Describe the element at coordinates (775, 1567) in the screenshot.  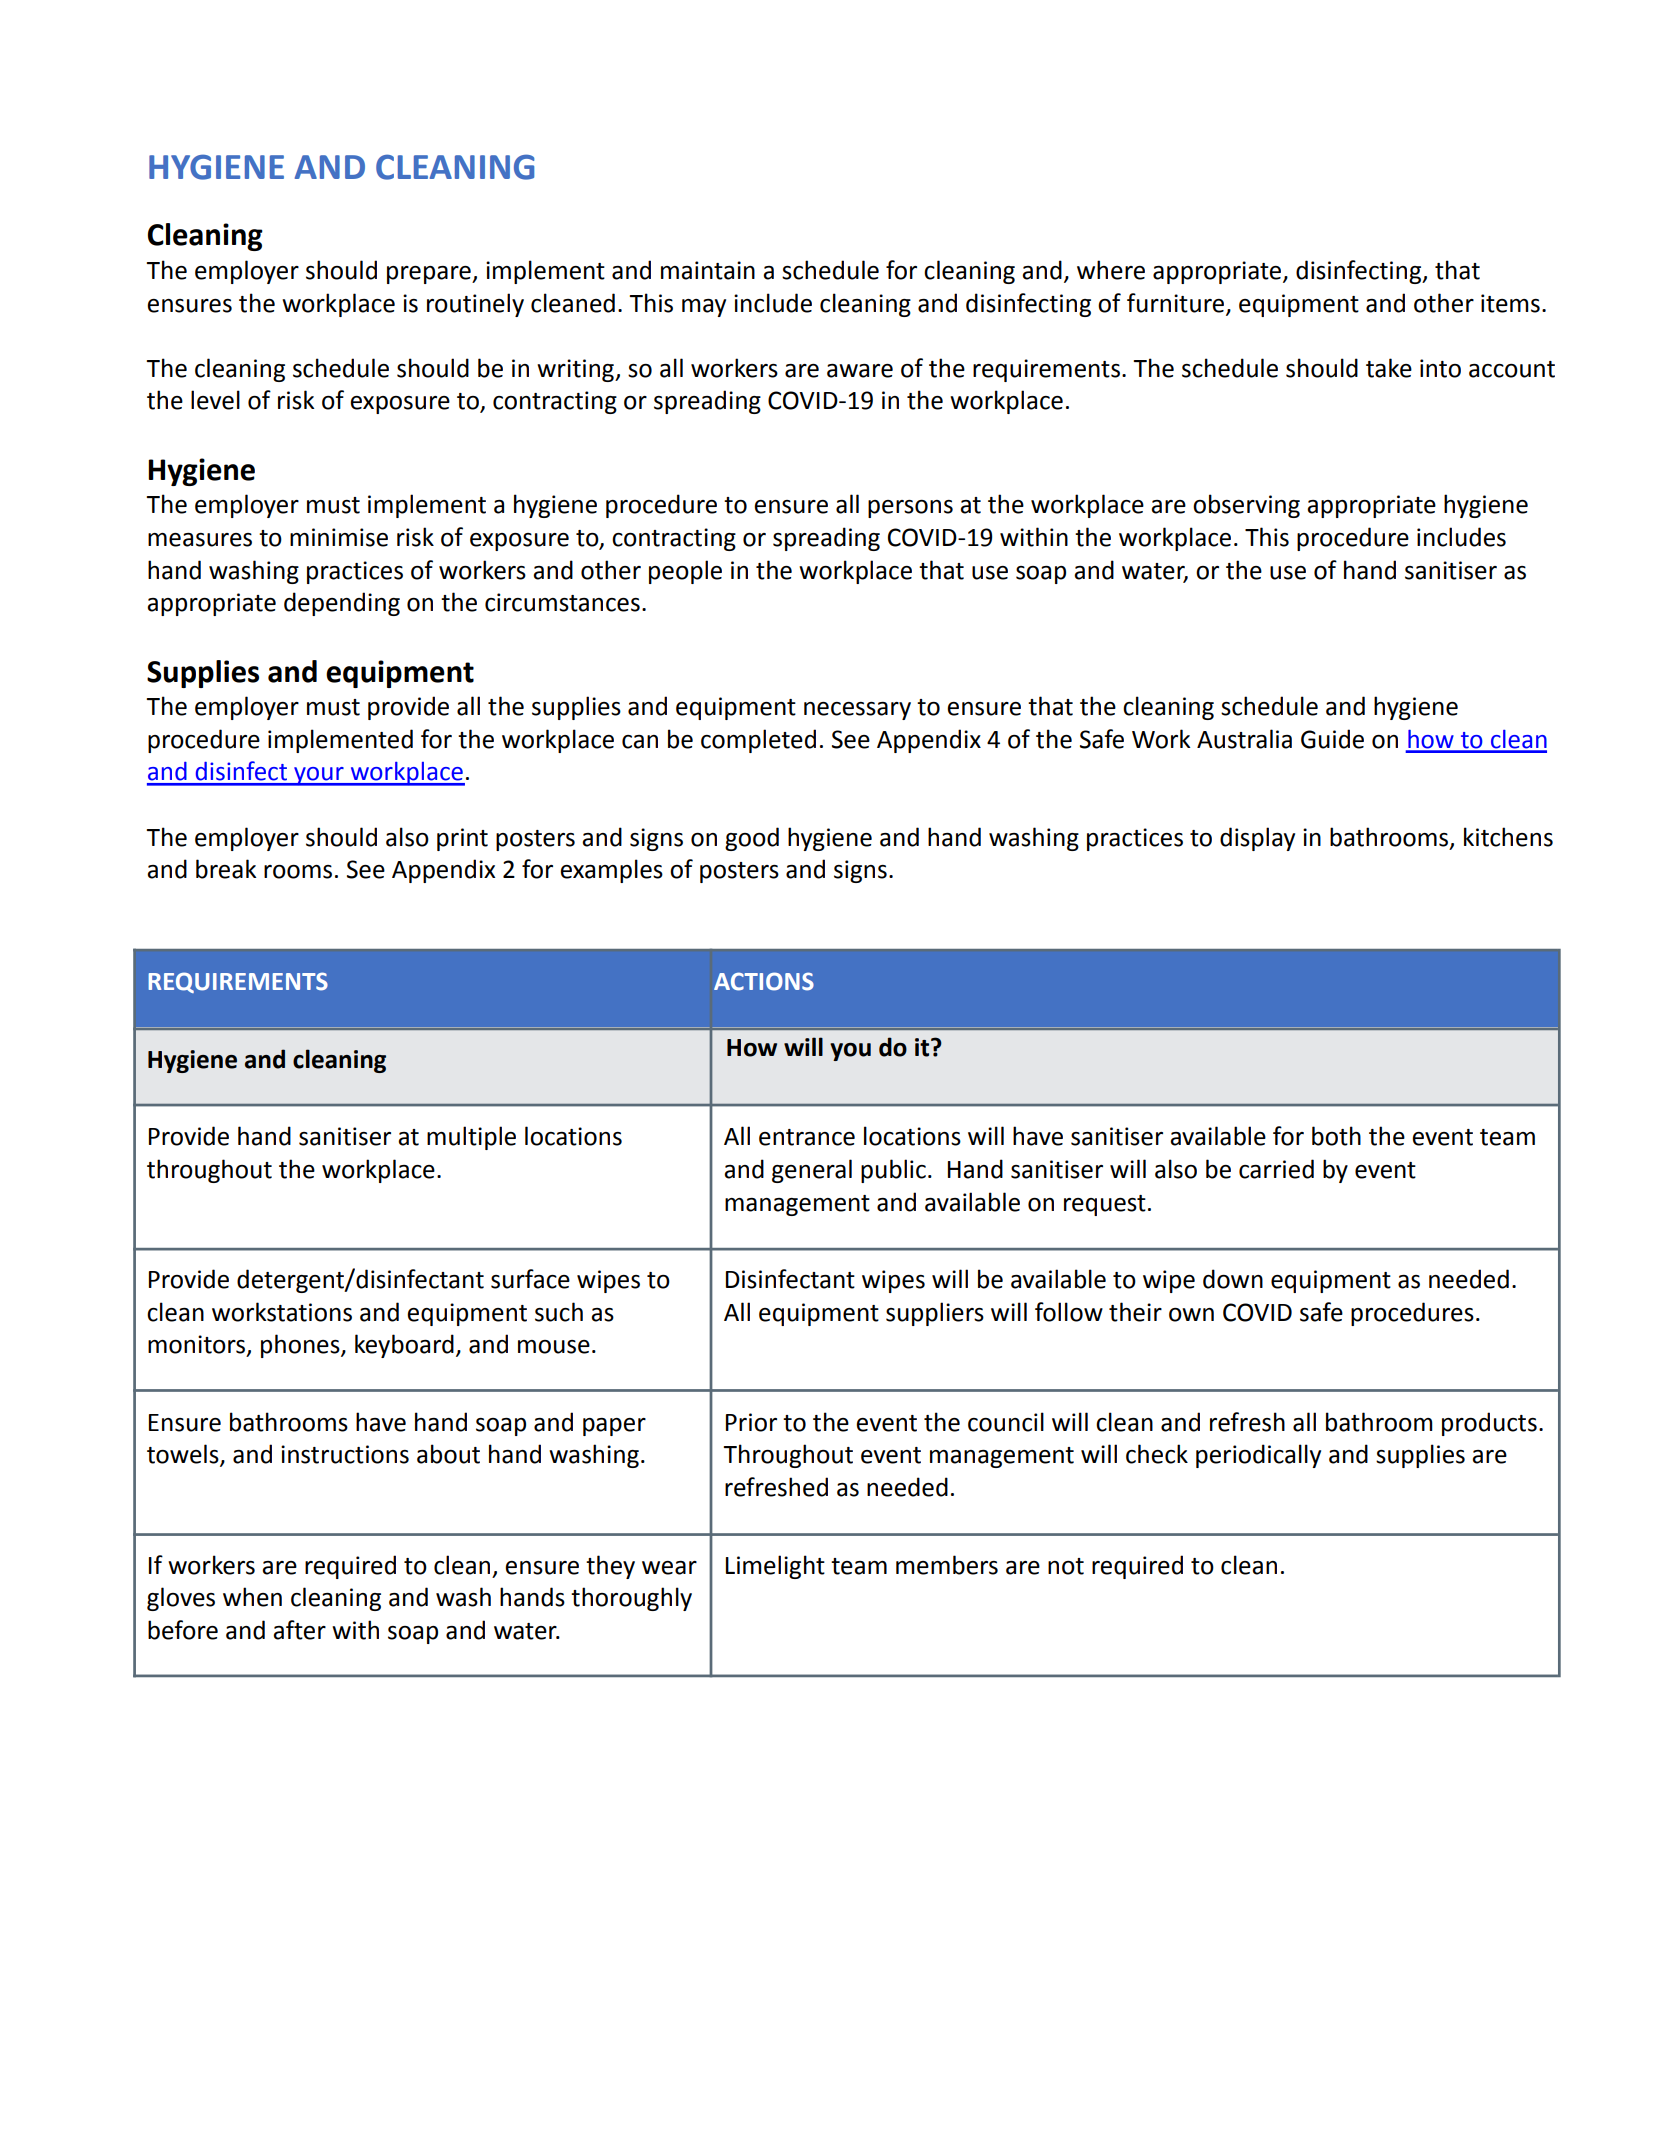
I see `Limelight` at that location.
